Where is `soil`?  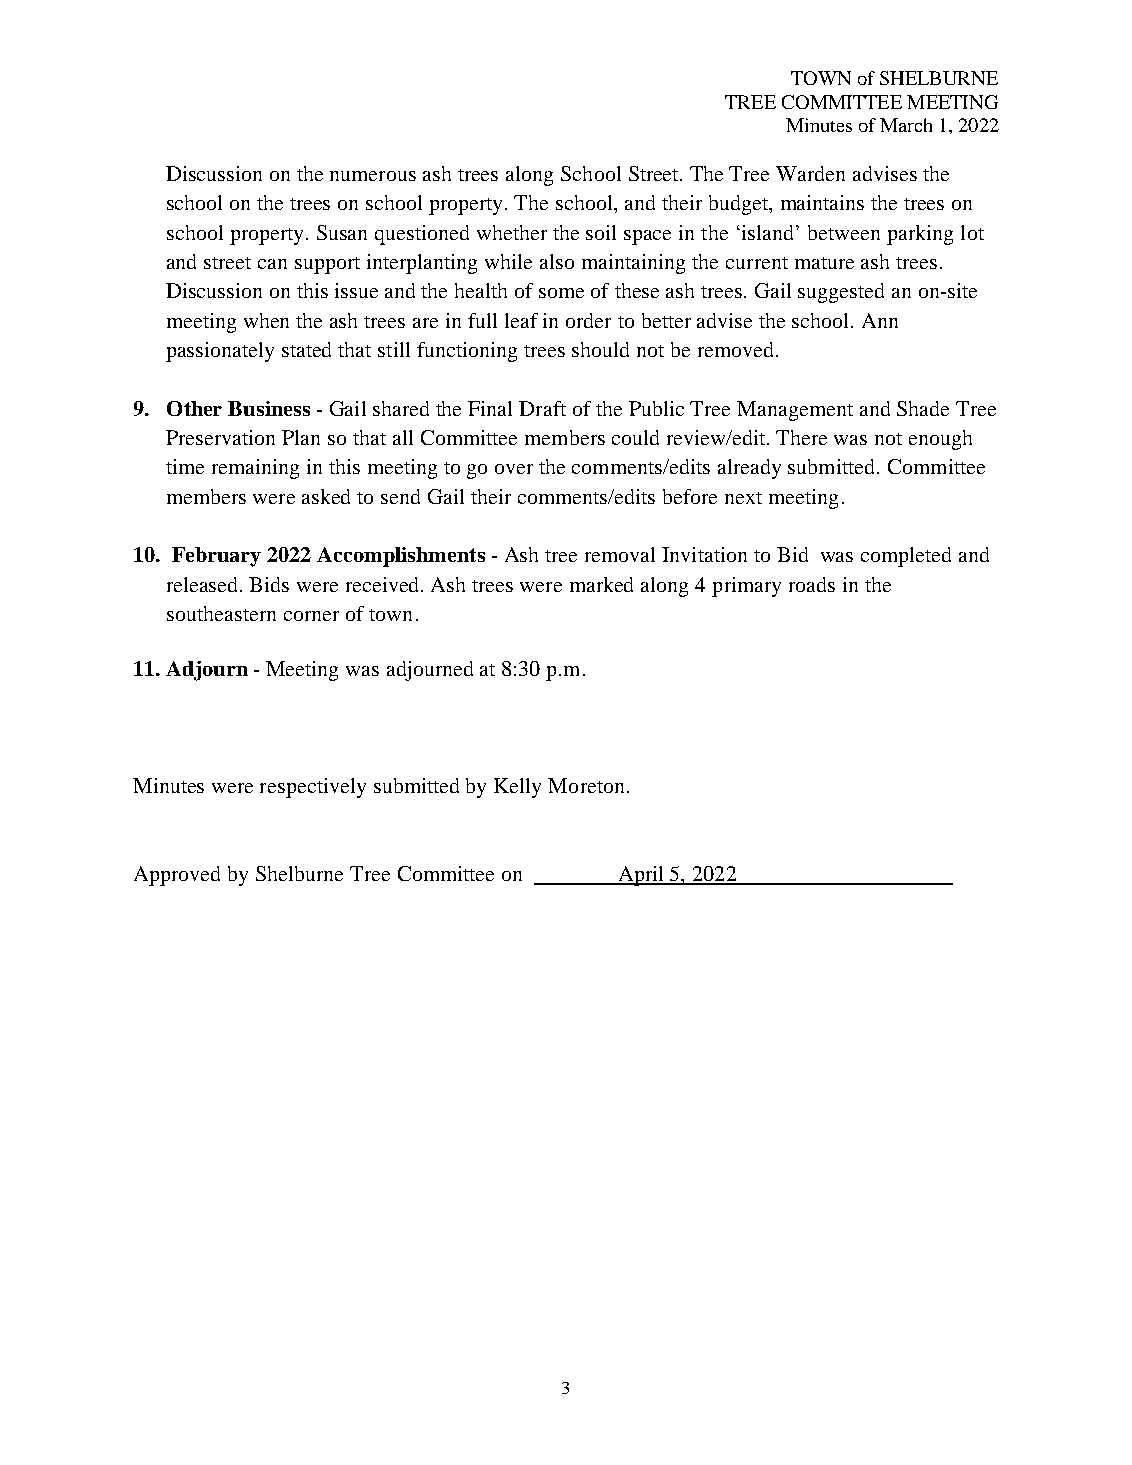 soil is located at coordinates (601, 232).
